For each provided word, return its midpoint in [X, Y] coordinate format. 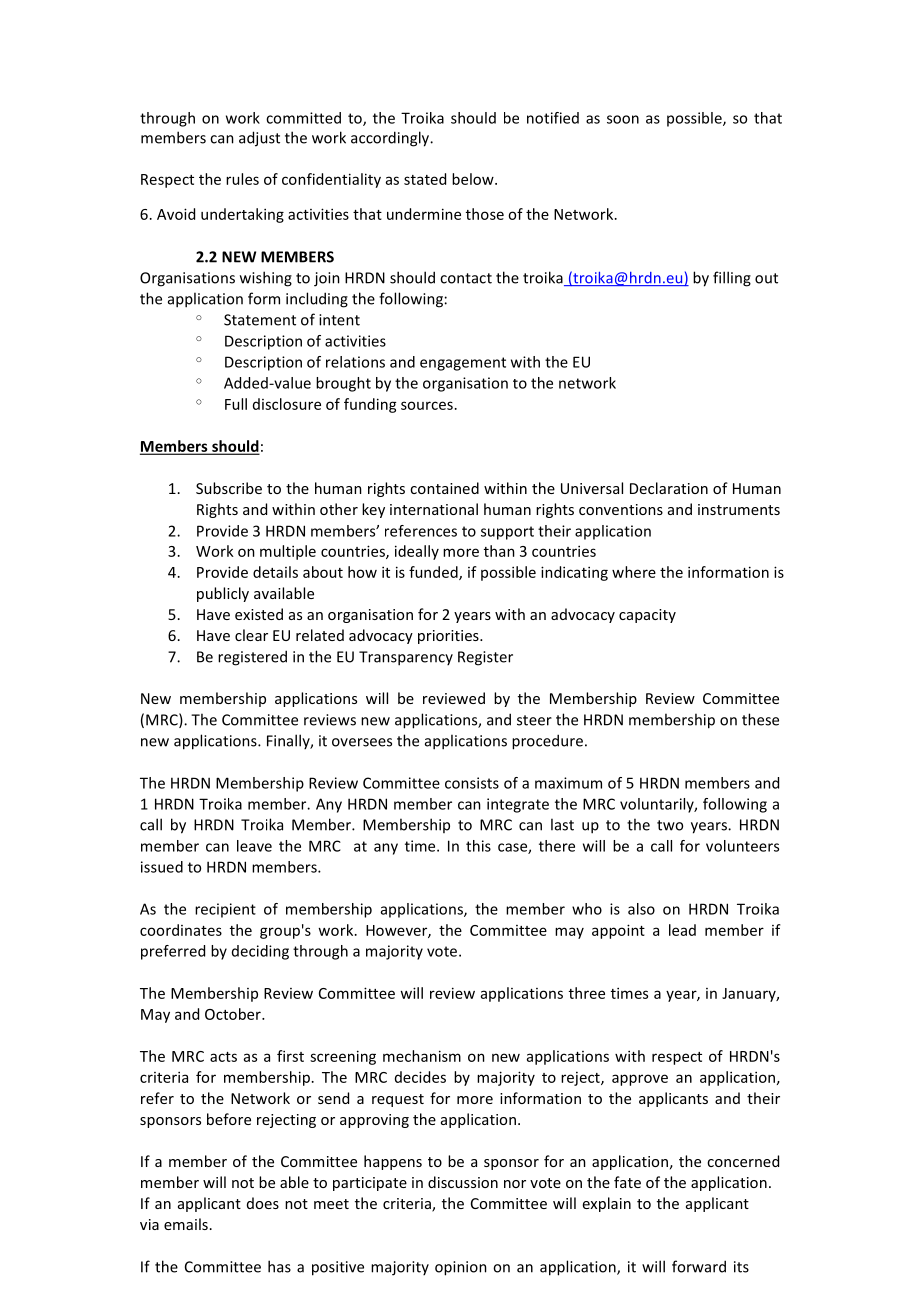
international [434, 509]
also [641, 909]
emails [186, 1224]
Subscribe [229, 488]
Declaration [669, 488]
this [478, 846]
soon [623, 119]
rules [242, 179]
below [474, 179]
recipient [225, 910]
